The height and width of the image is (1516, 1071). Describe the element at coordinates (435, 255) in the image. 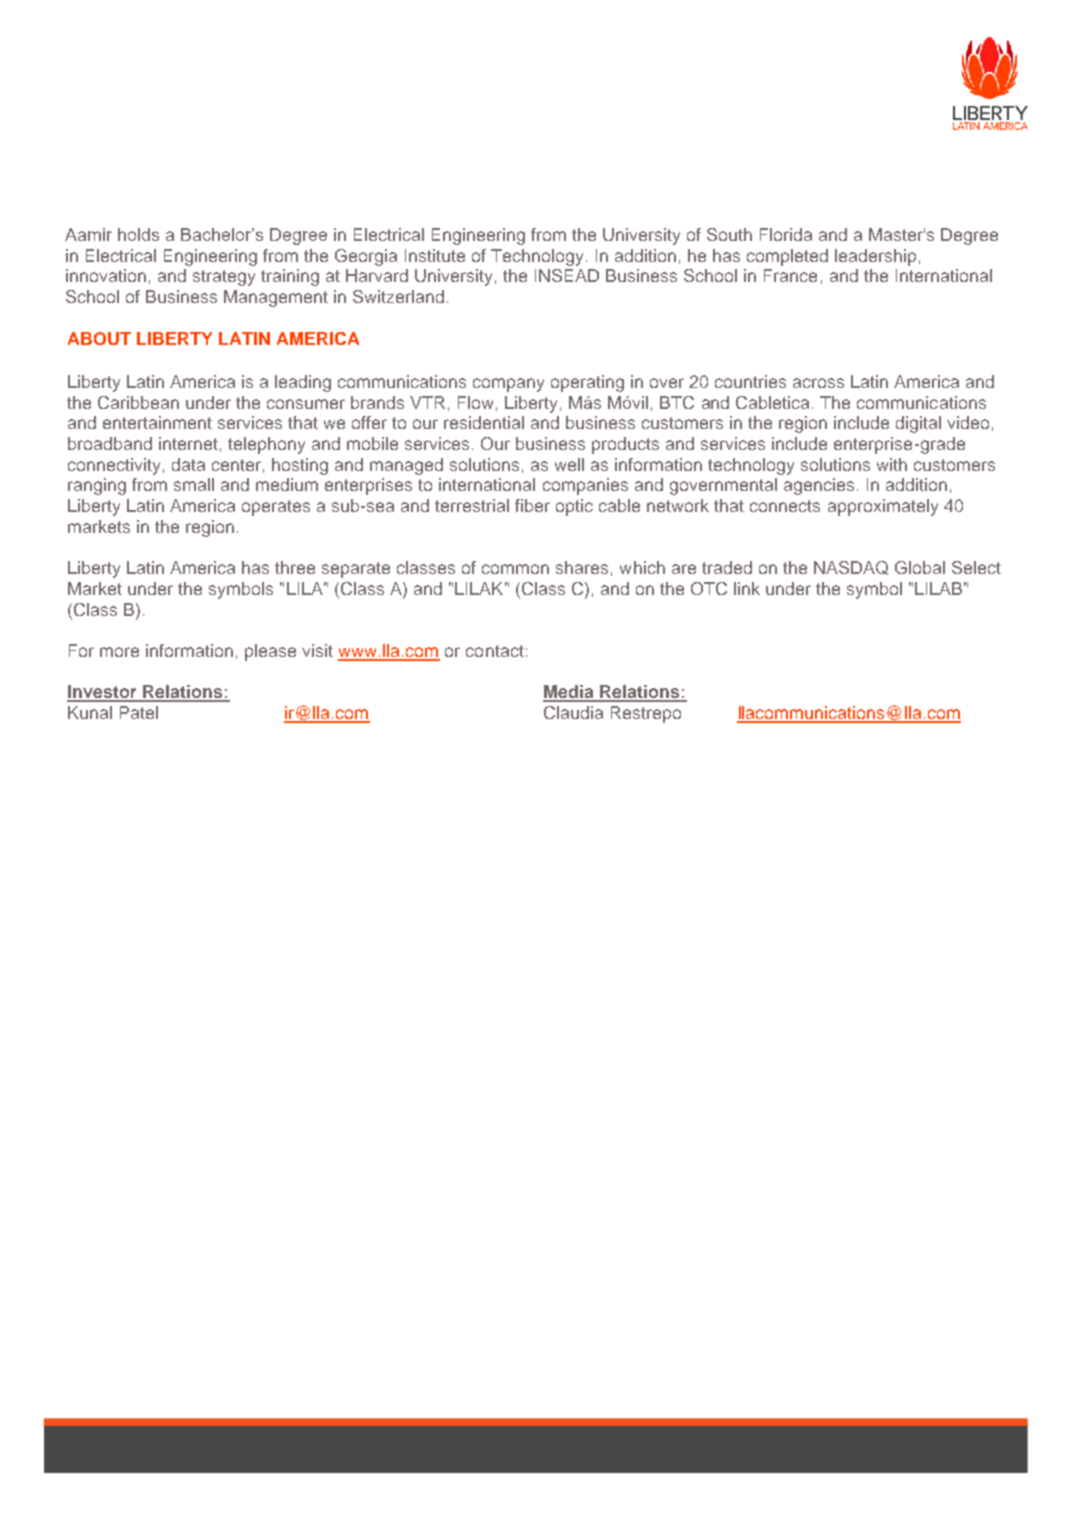

I see `Institute` at that location.
